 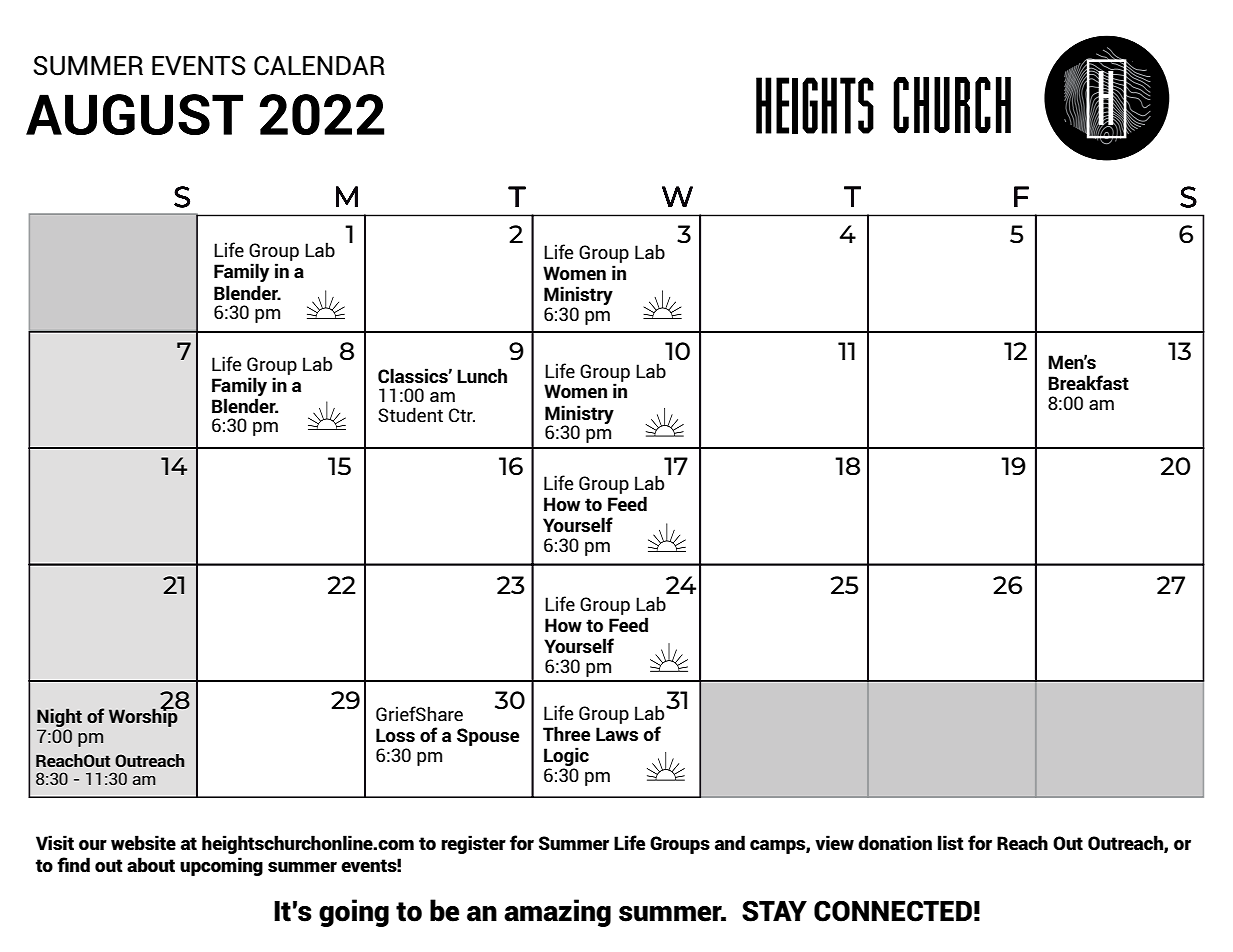 I want to click on Laws, so click(x=617, y=734).
